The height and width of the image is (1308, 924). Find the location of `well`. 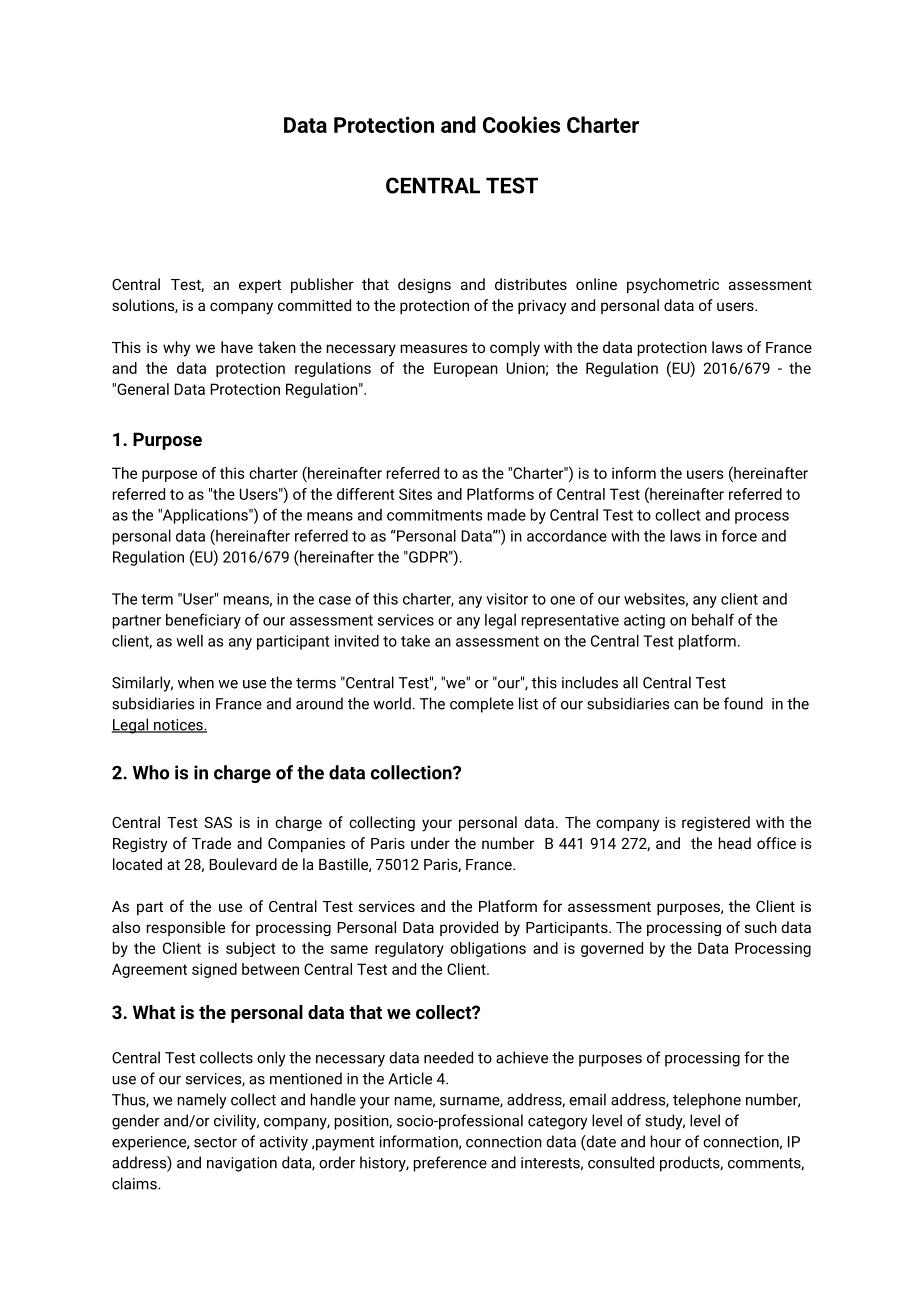

well is located at coordinates (189, 641).
